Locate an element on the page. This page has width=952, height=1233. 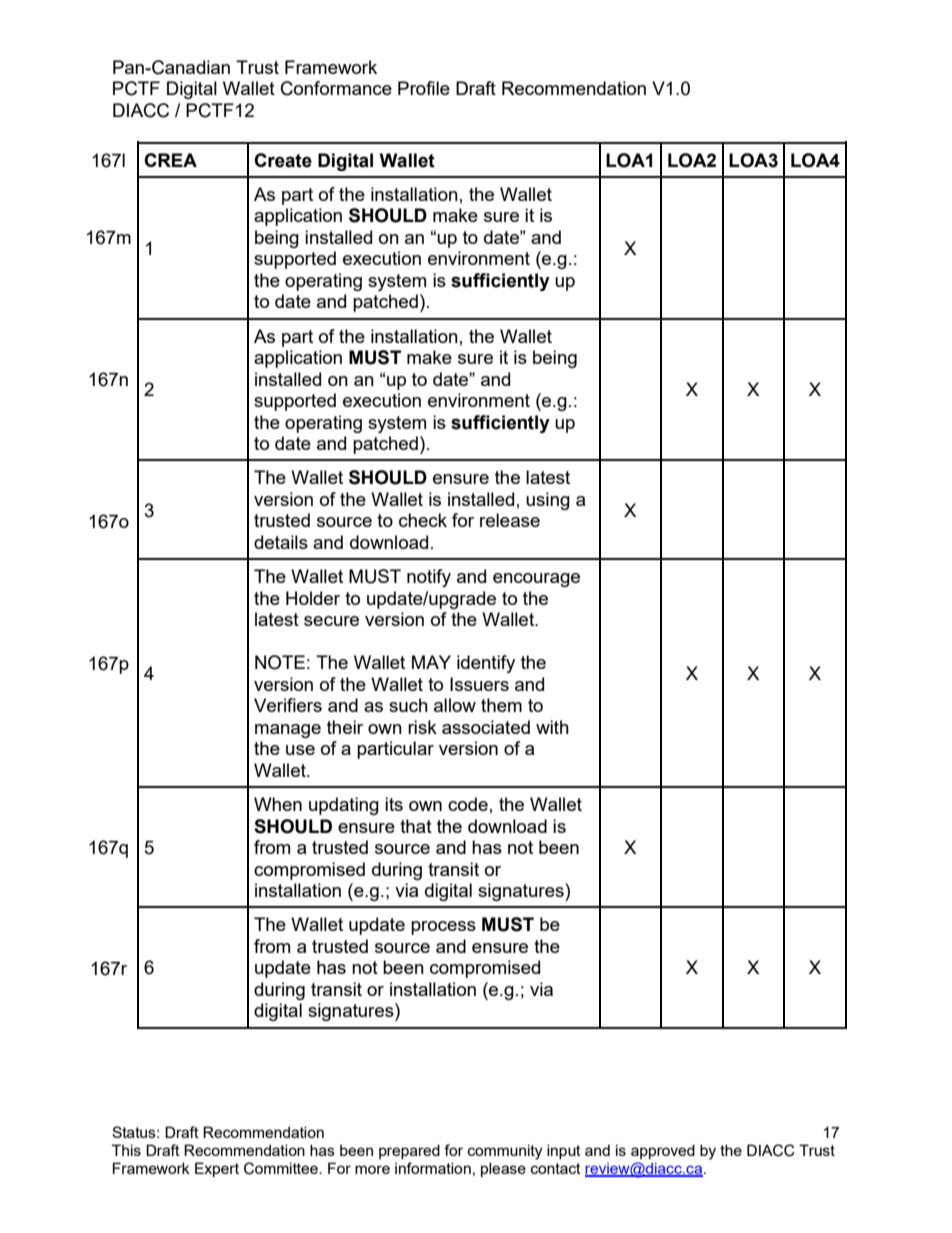
input is located at coordinates (564, 1151).
